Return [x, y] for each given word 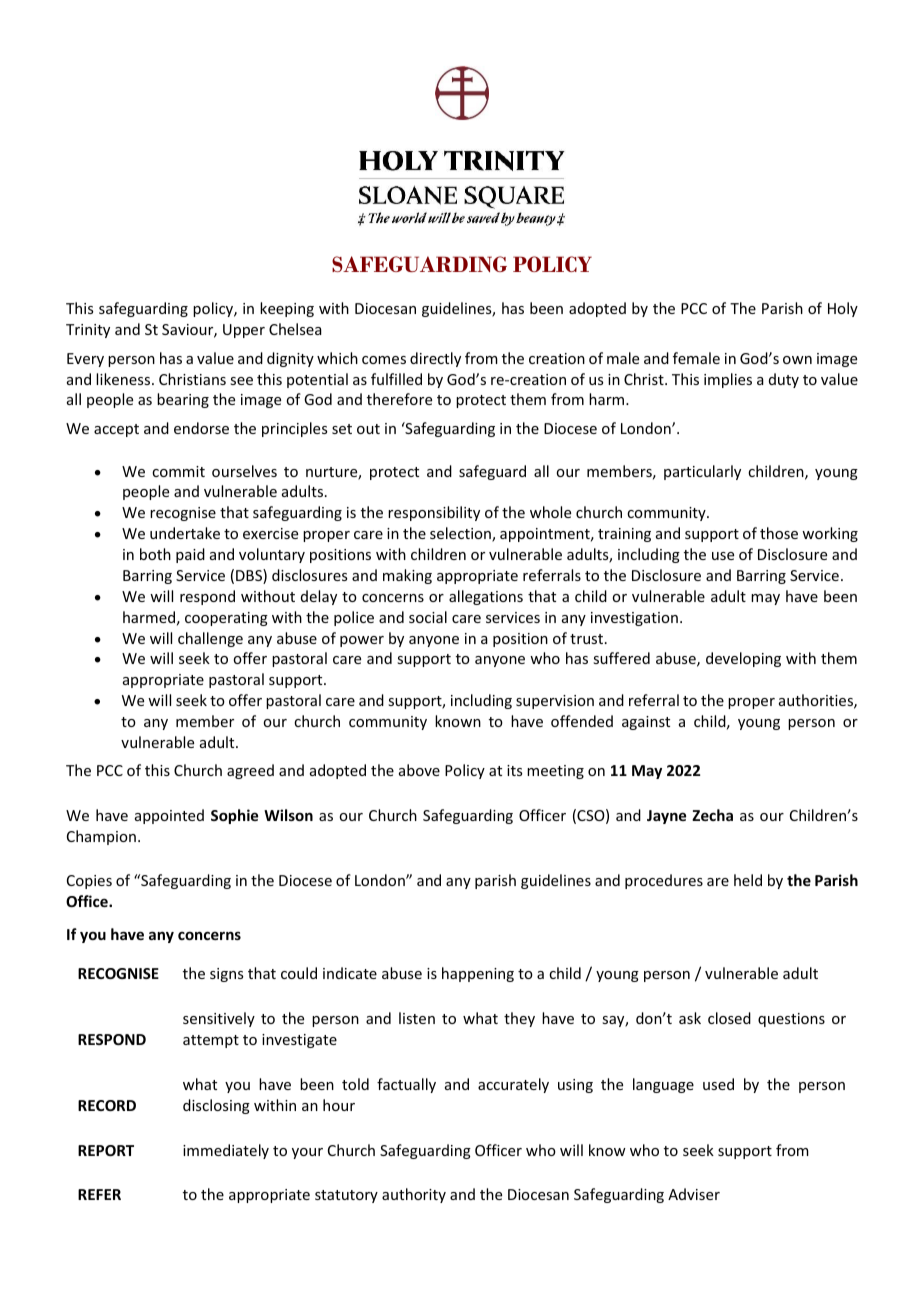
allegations [486, 597]
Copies [89, 882]
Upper [244, 331]
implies [728, 380]
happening [478, 974]
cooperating [226, 619]
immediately [226, 1151]
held [748, 880]
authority [414, 1195]
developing [743, 659]
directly [435, 359]
